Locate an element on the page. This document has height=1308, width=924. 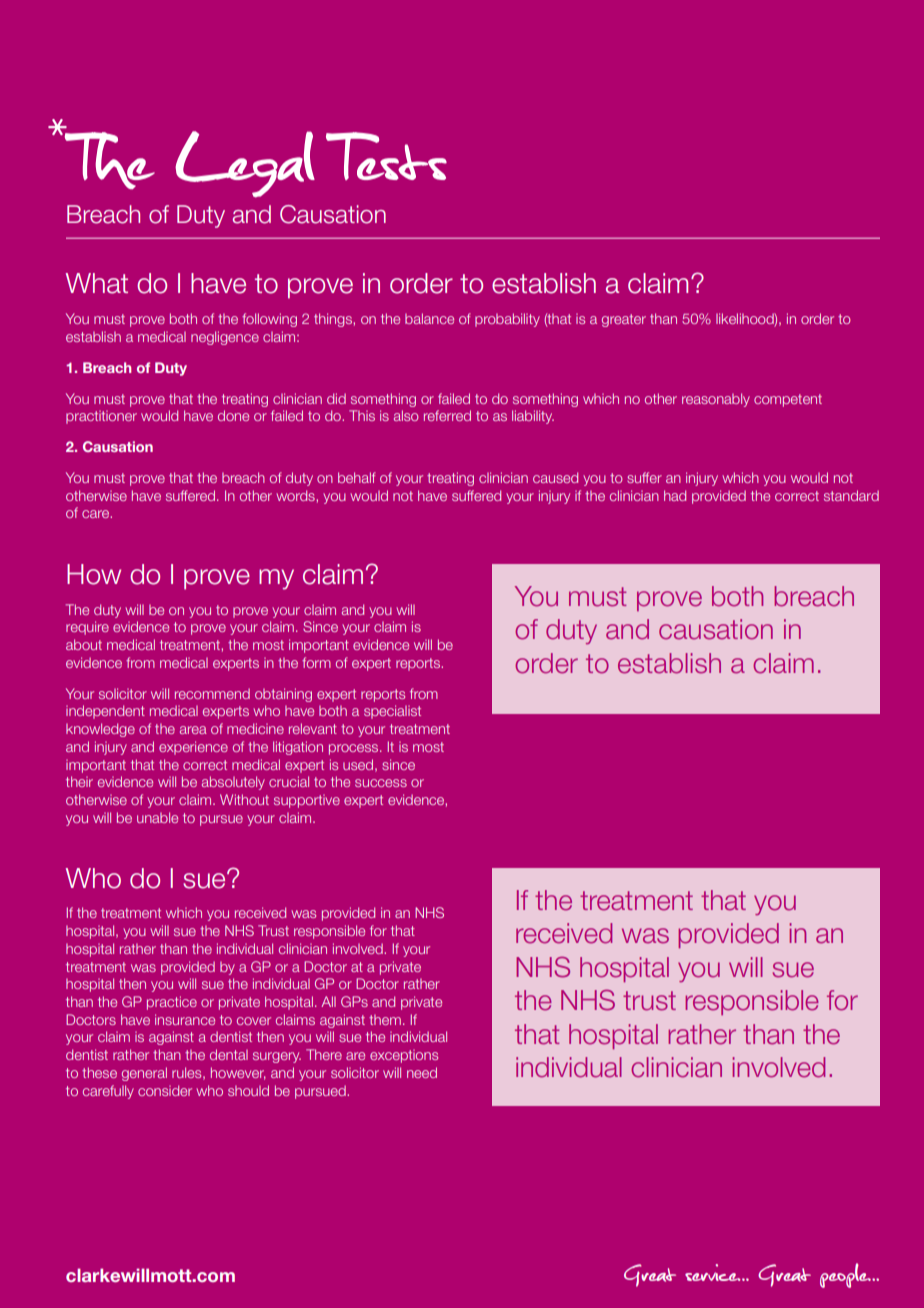
them is located at coordinates (385, 1020).
